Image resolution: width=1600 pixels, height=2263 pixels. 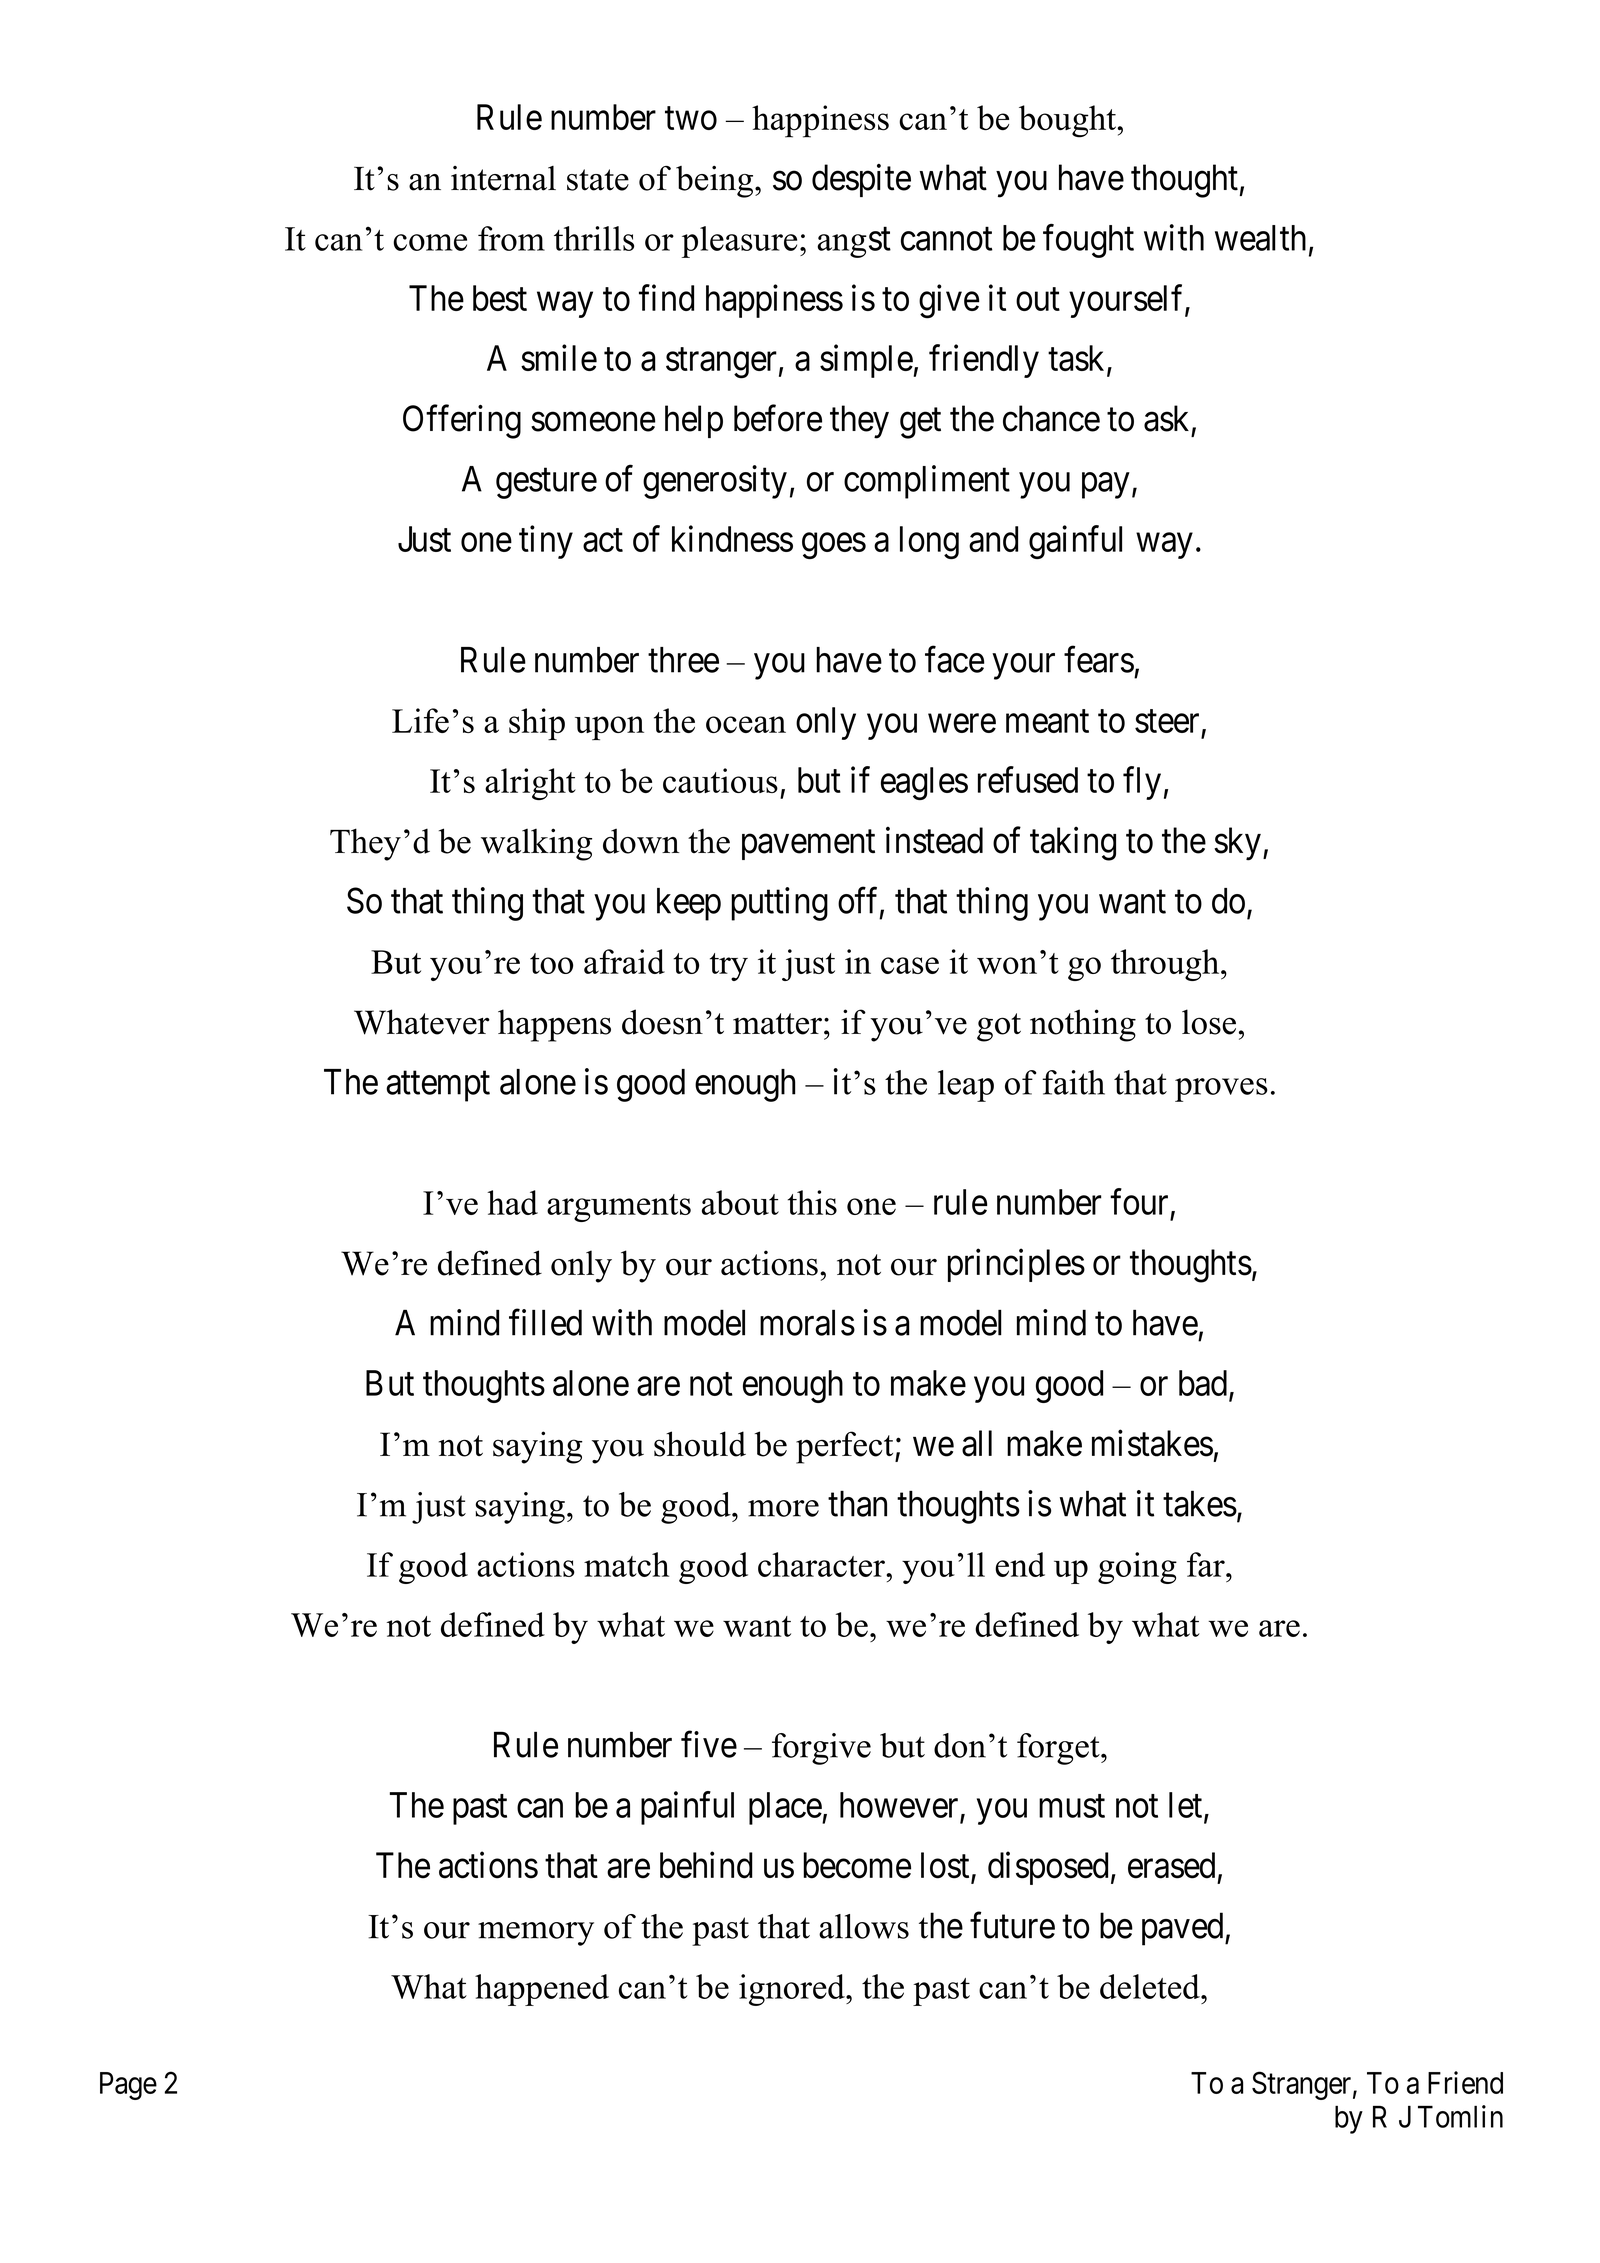 What do you see at coordinates (438, 1087) in the screenshot?
I see `attempt` at bounding box center [438, 1087].
